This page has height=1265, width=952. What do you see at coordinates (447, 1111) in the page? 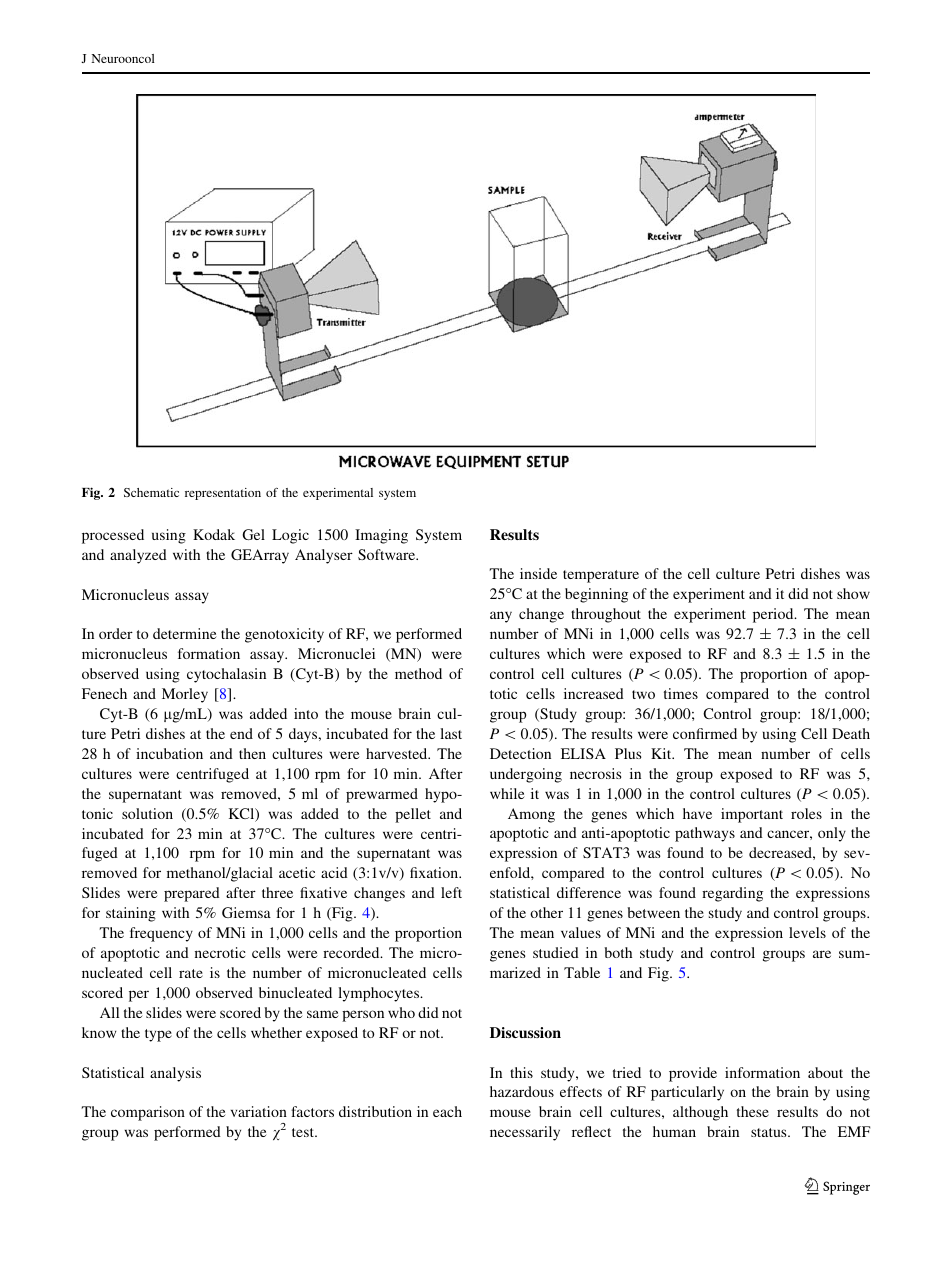
I see `each` at bounding box center [447, 1111].
